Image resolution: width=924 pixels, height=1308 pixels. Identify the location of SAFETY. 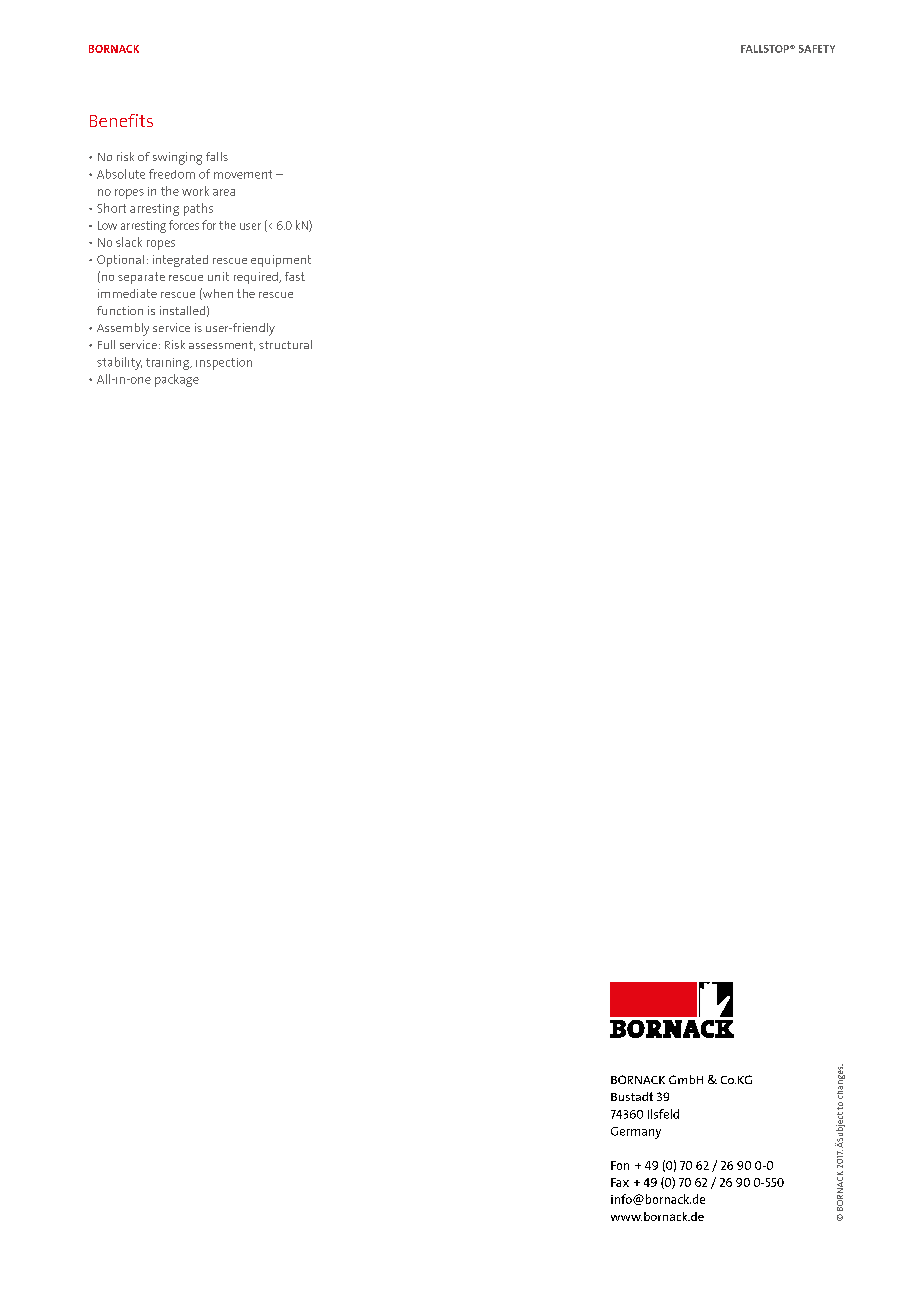
(817, 49).
